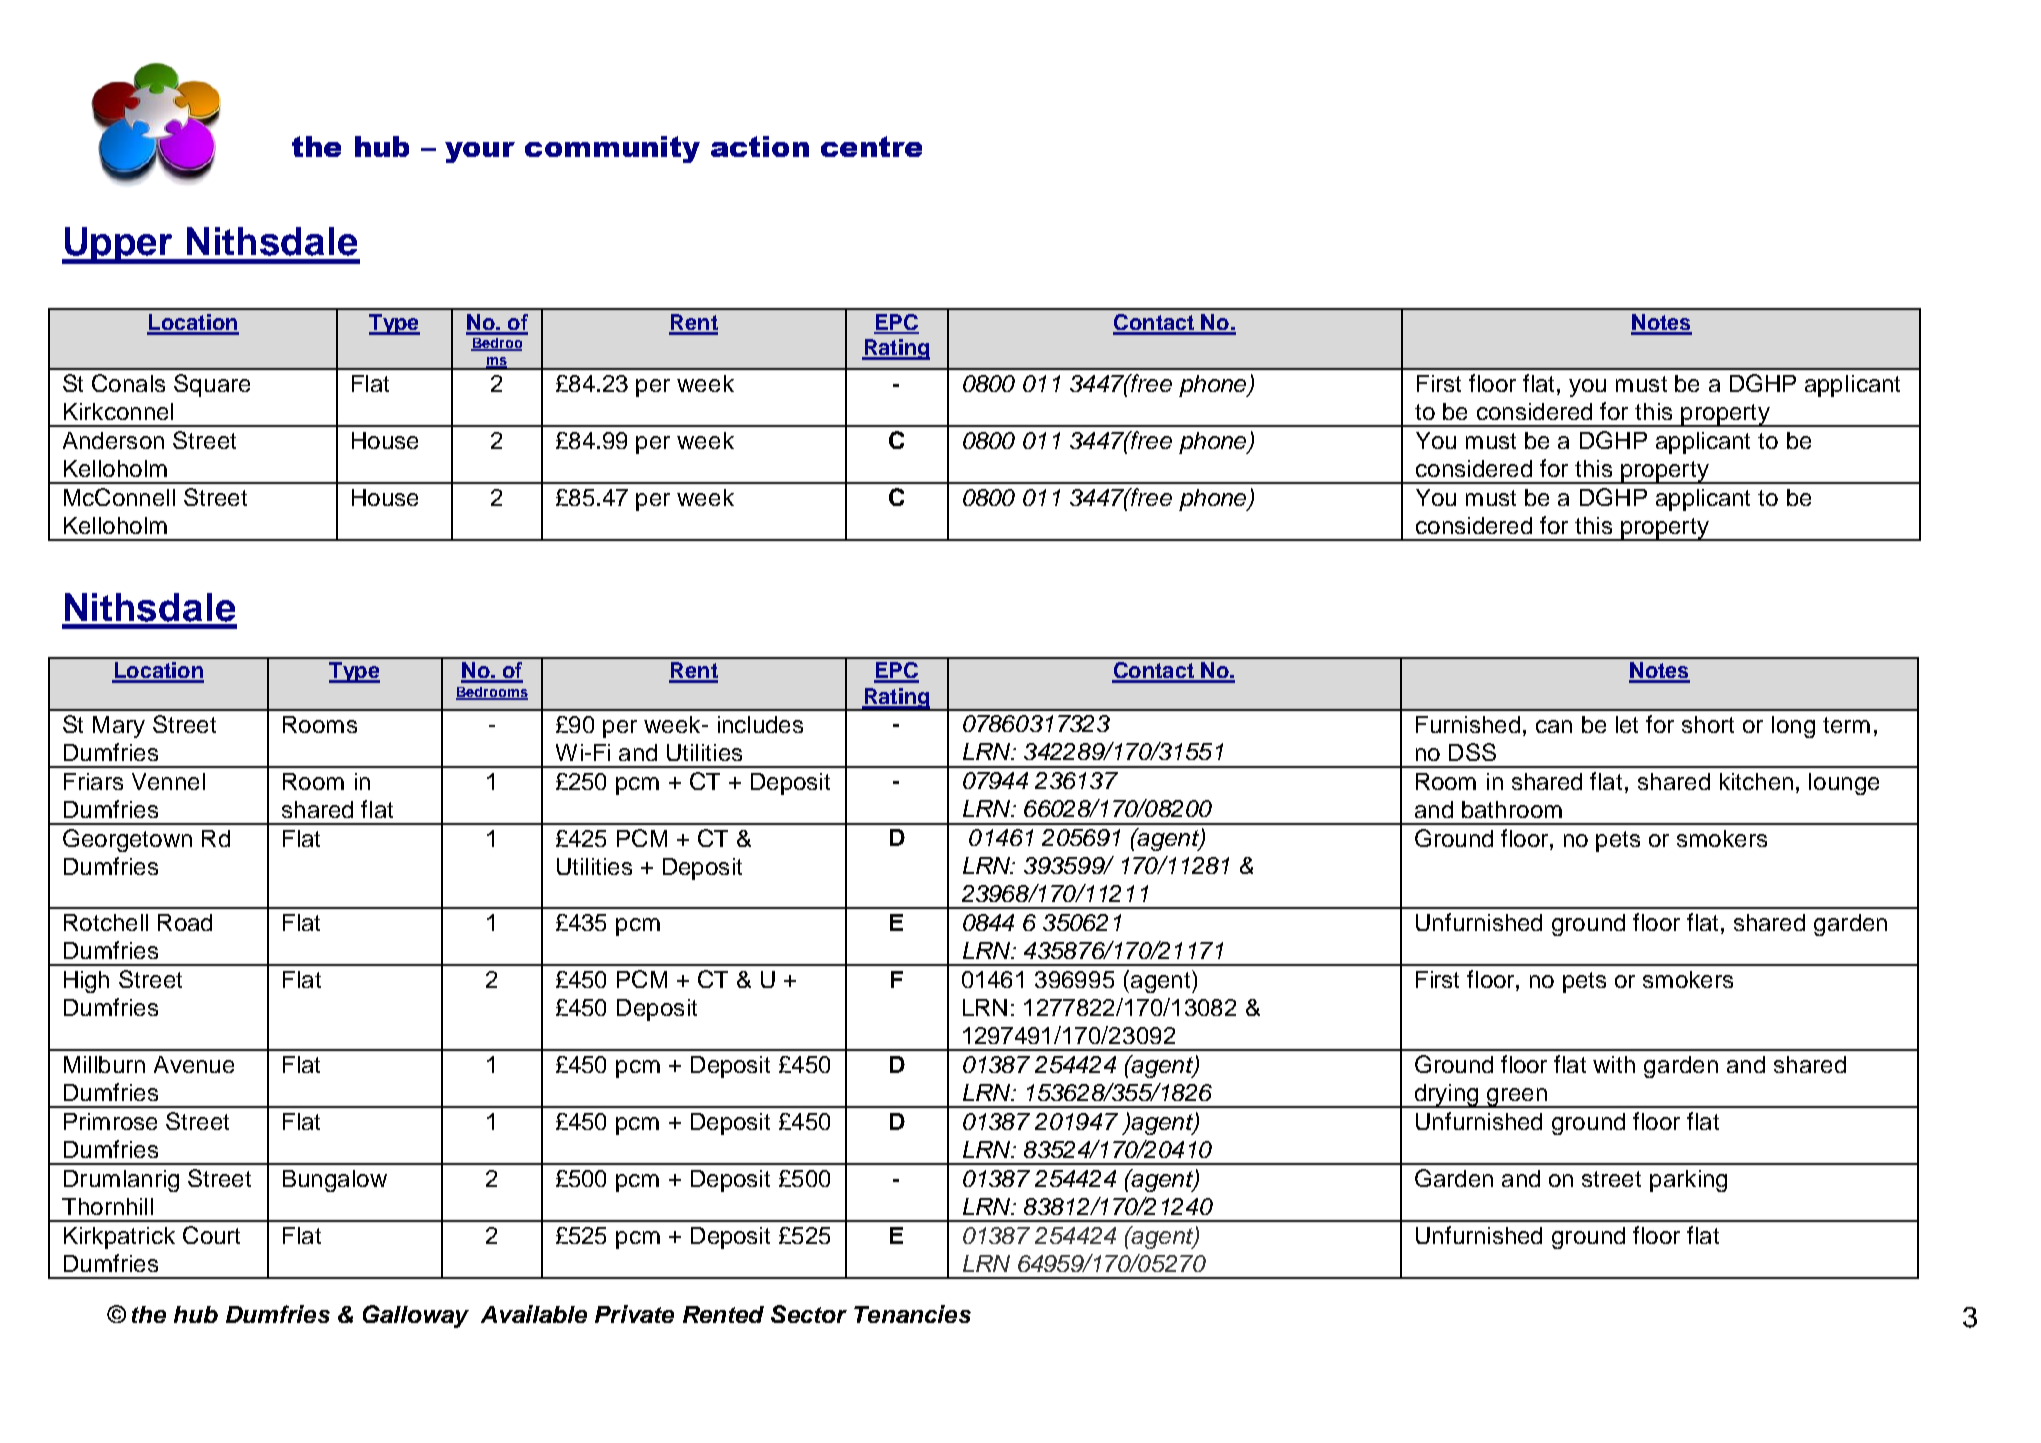 The image size is (2041, 1443). Describe the element at coordinates (480, 152) in the page. I see `your` at that location.
